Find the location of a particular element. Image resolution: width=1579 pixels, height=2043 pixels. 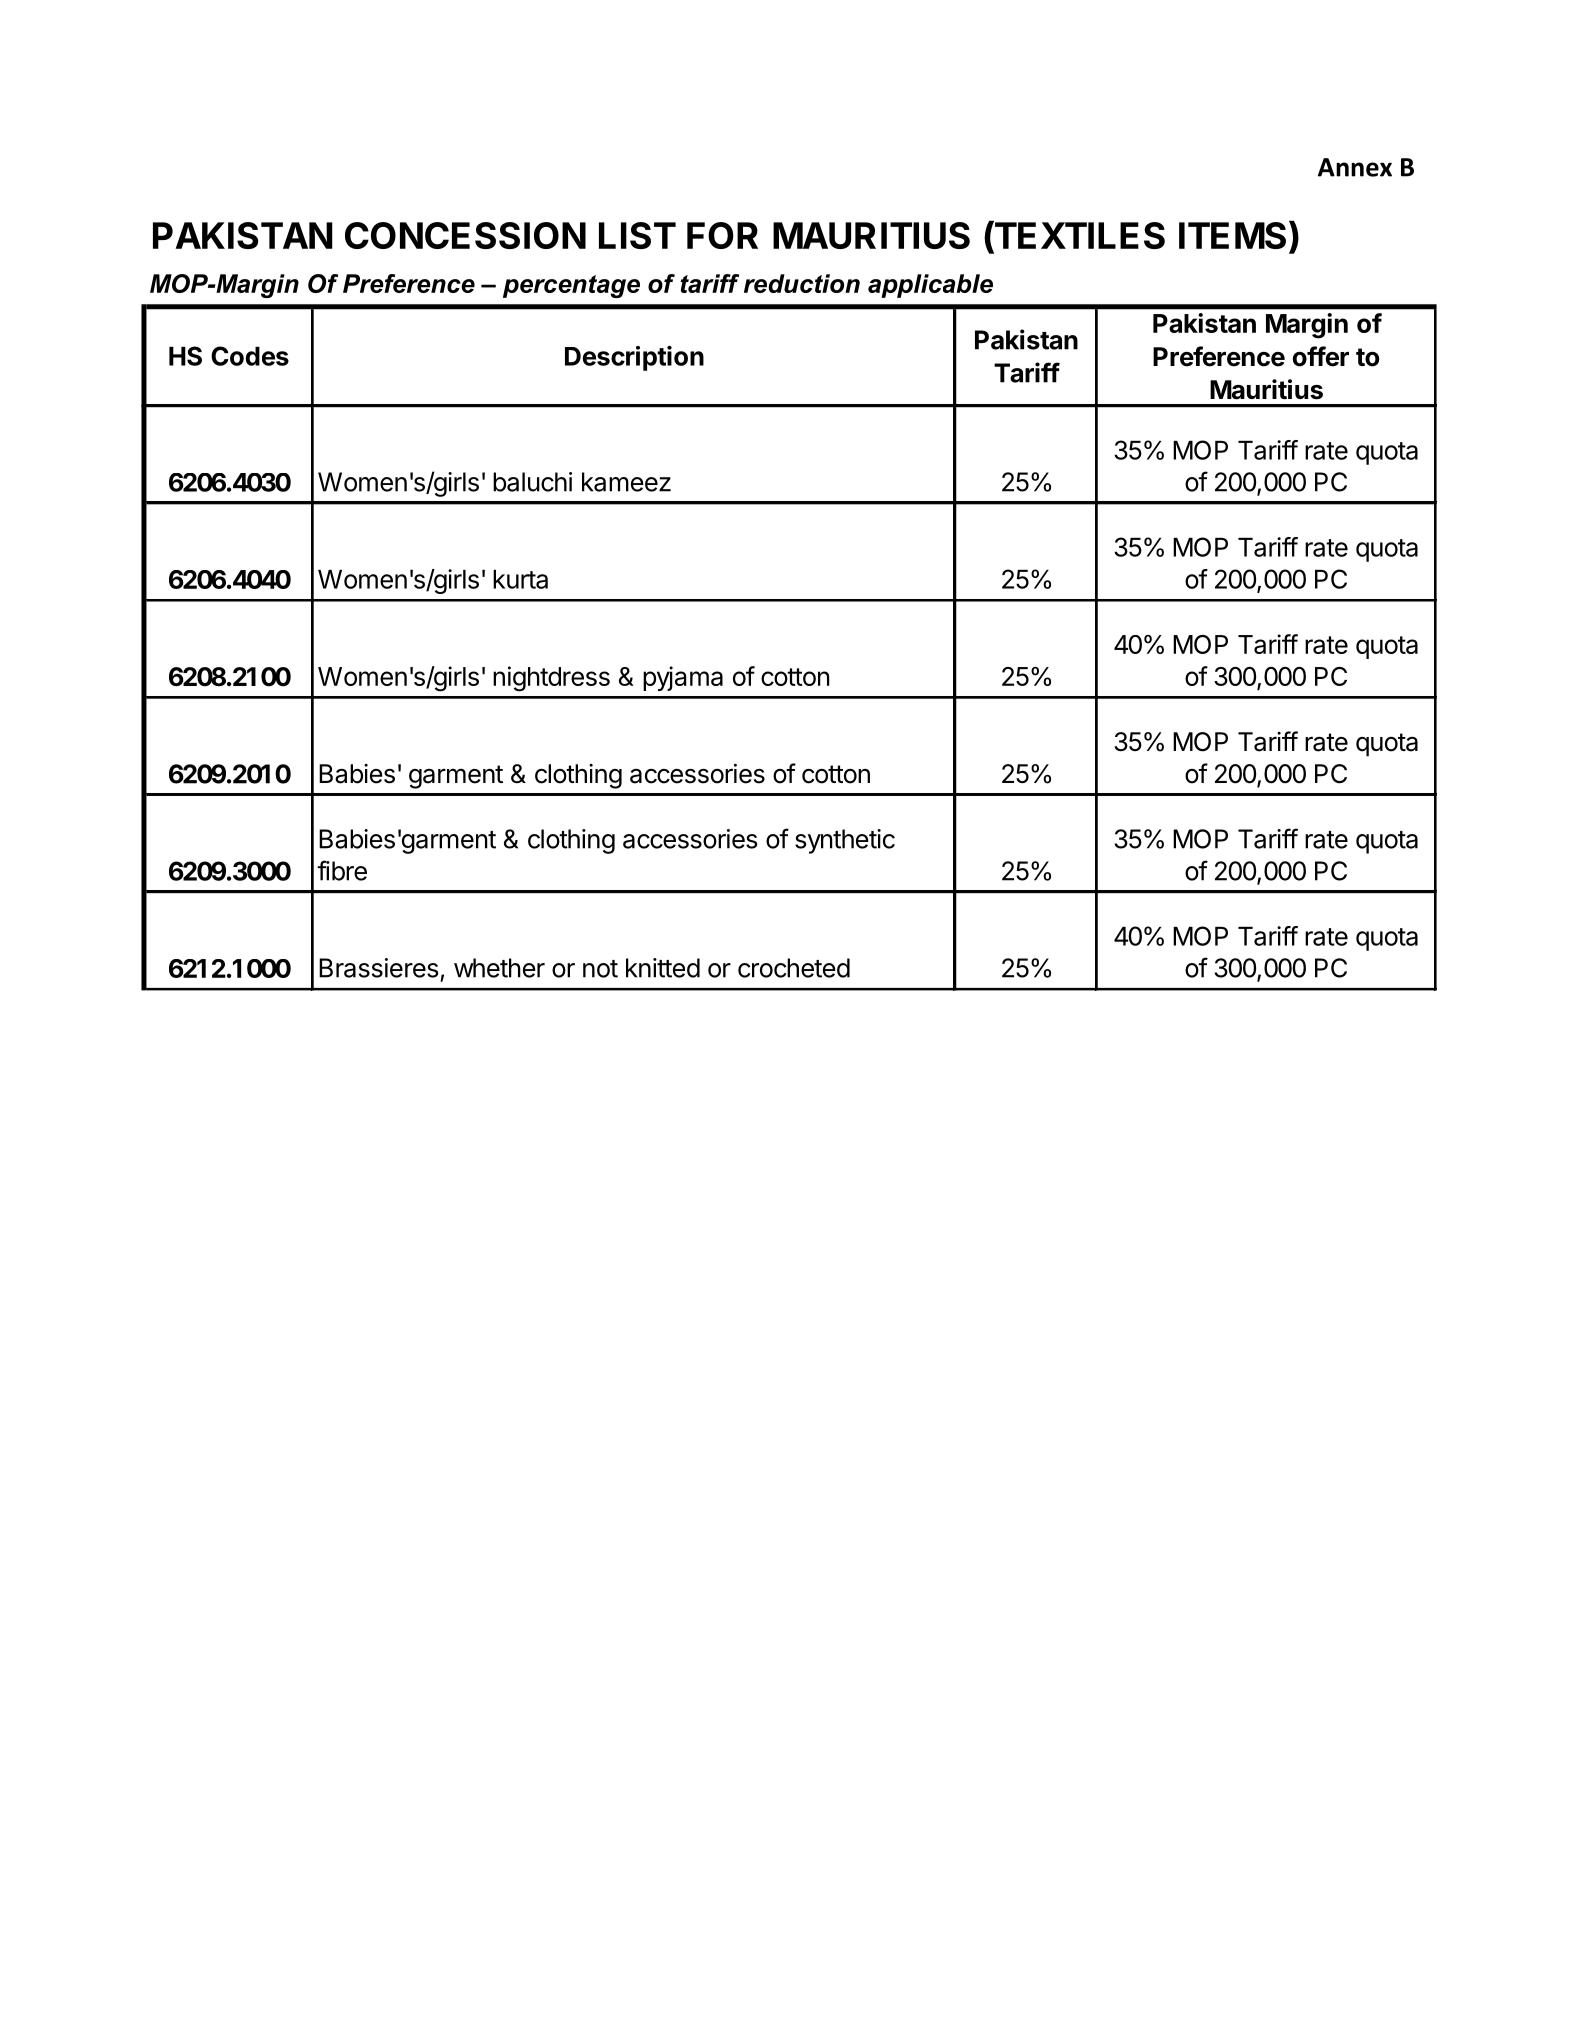

whether is located at coordinates (499, 968).
